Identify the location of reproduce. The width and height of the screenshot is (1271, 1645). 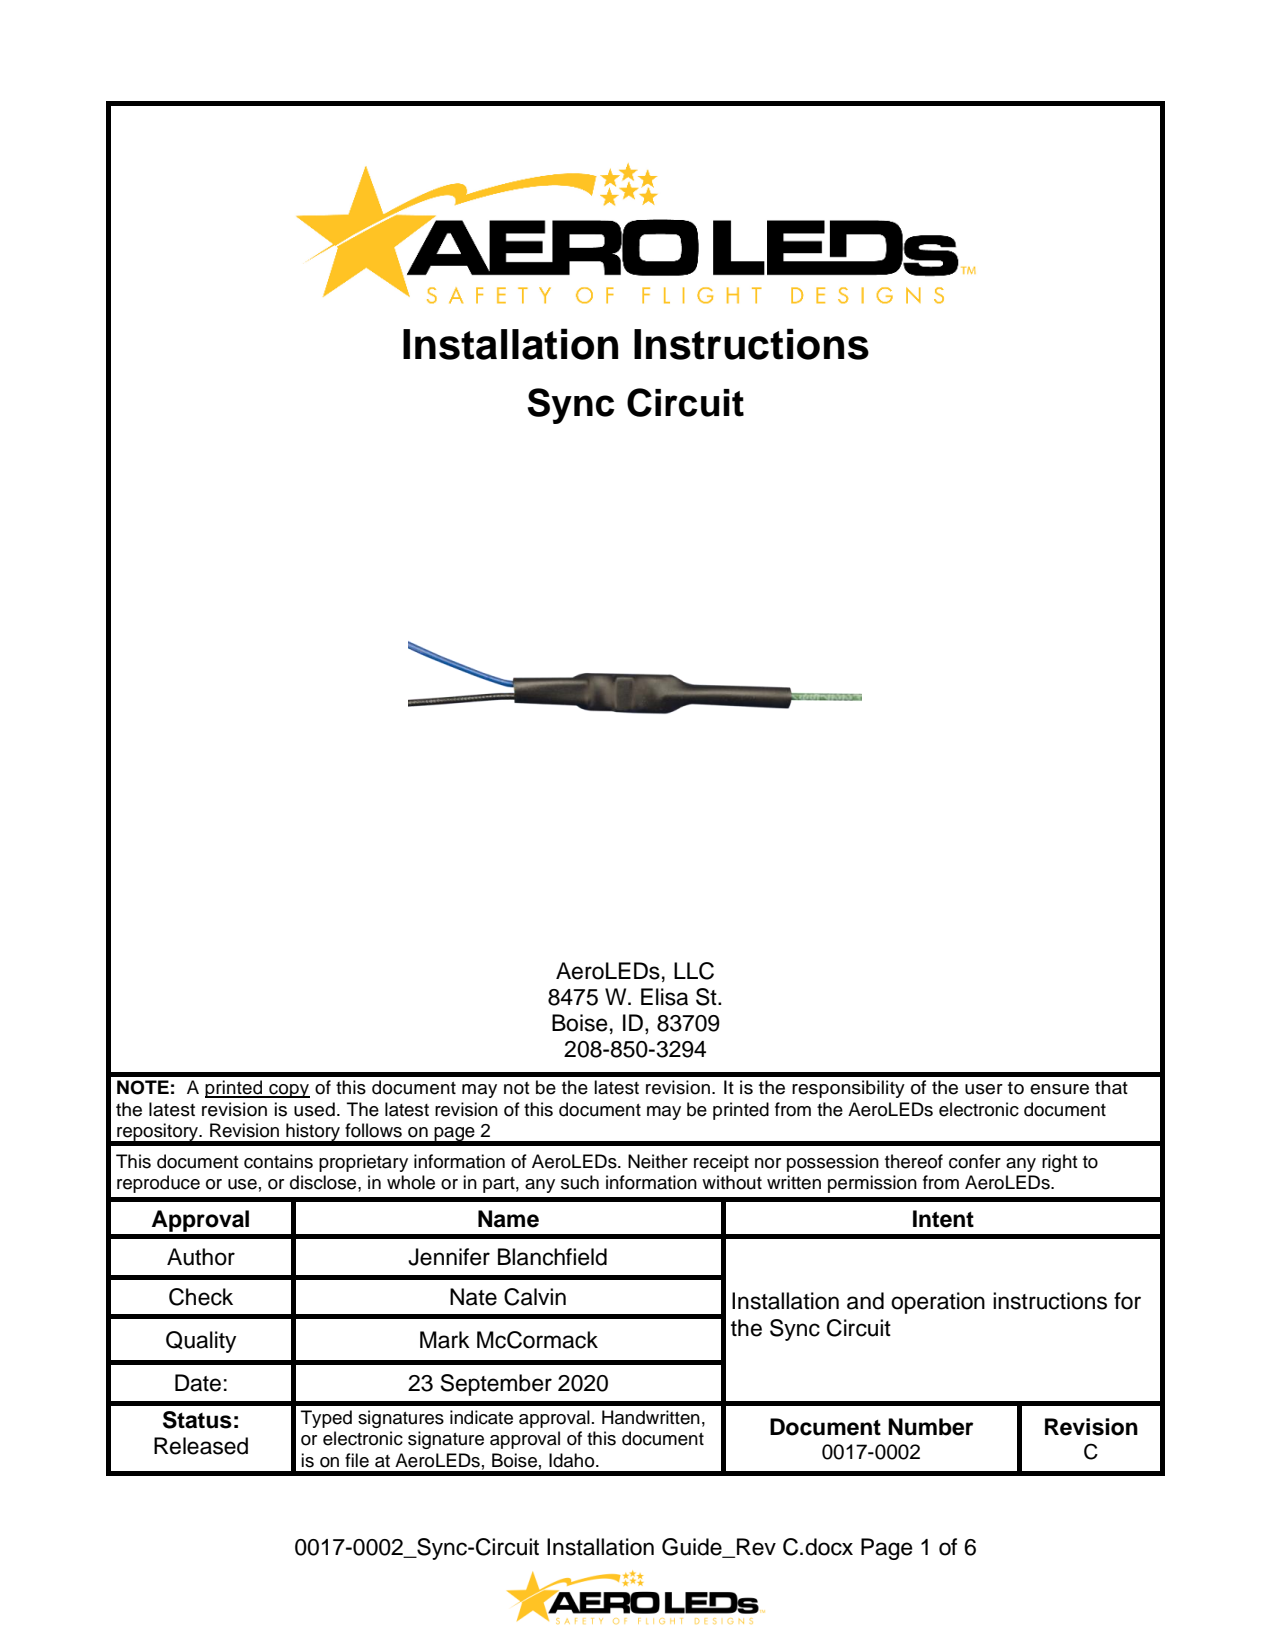
(158, 1184).
